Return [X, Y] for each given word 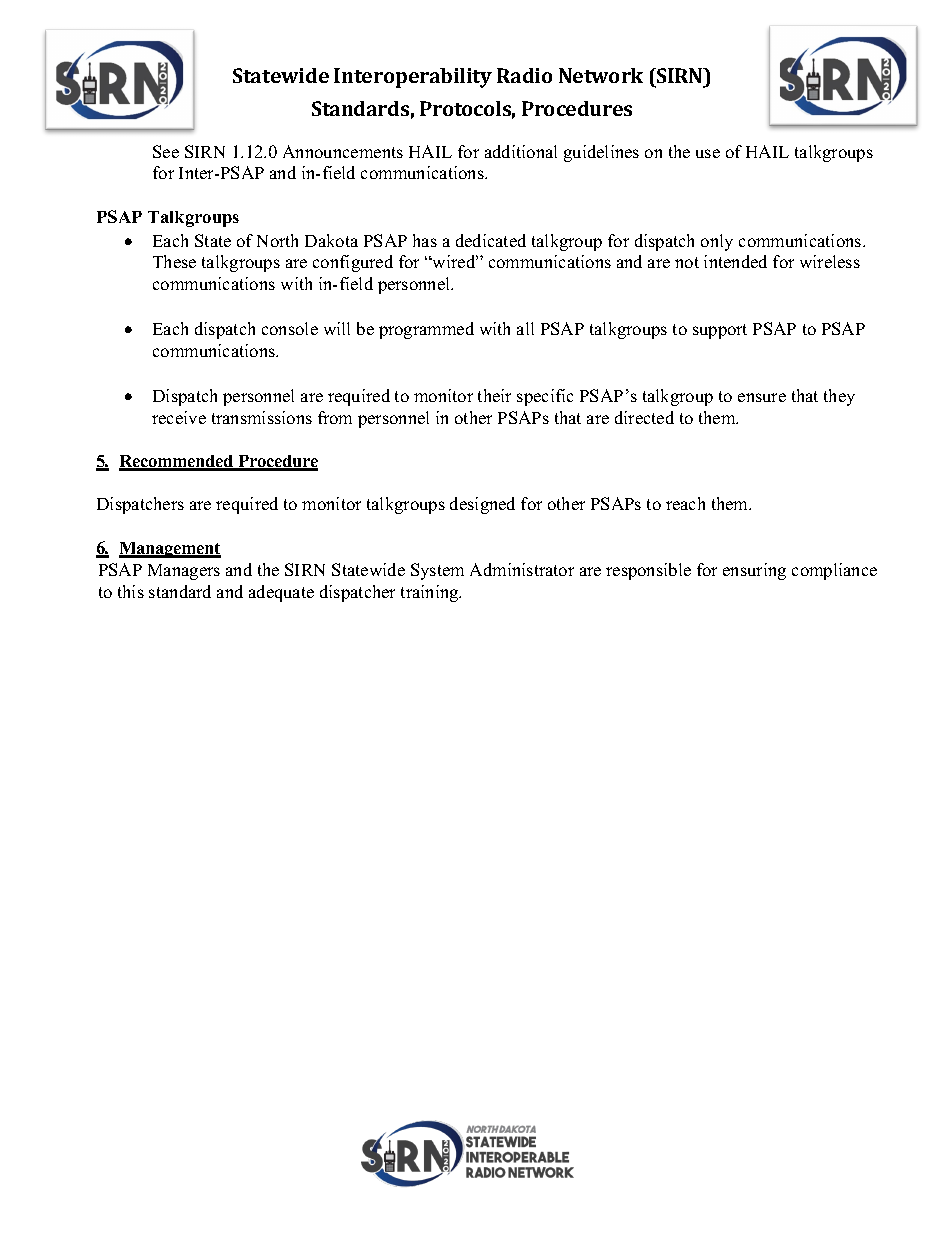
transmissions [262, 417]
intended [735, 261]
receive [179, 417]
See [166, 151]
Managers [184, 572]
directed [644, 417]
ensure [762, 397]
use [708, 153]
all [525, 328]
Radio [524, 75]
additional [521, 151]
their [494, 395]
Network [601, 75]
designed [482, 505]
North [277, 240]
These [174, 261]
